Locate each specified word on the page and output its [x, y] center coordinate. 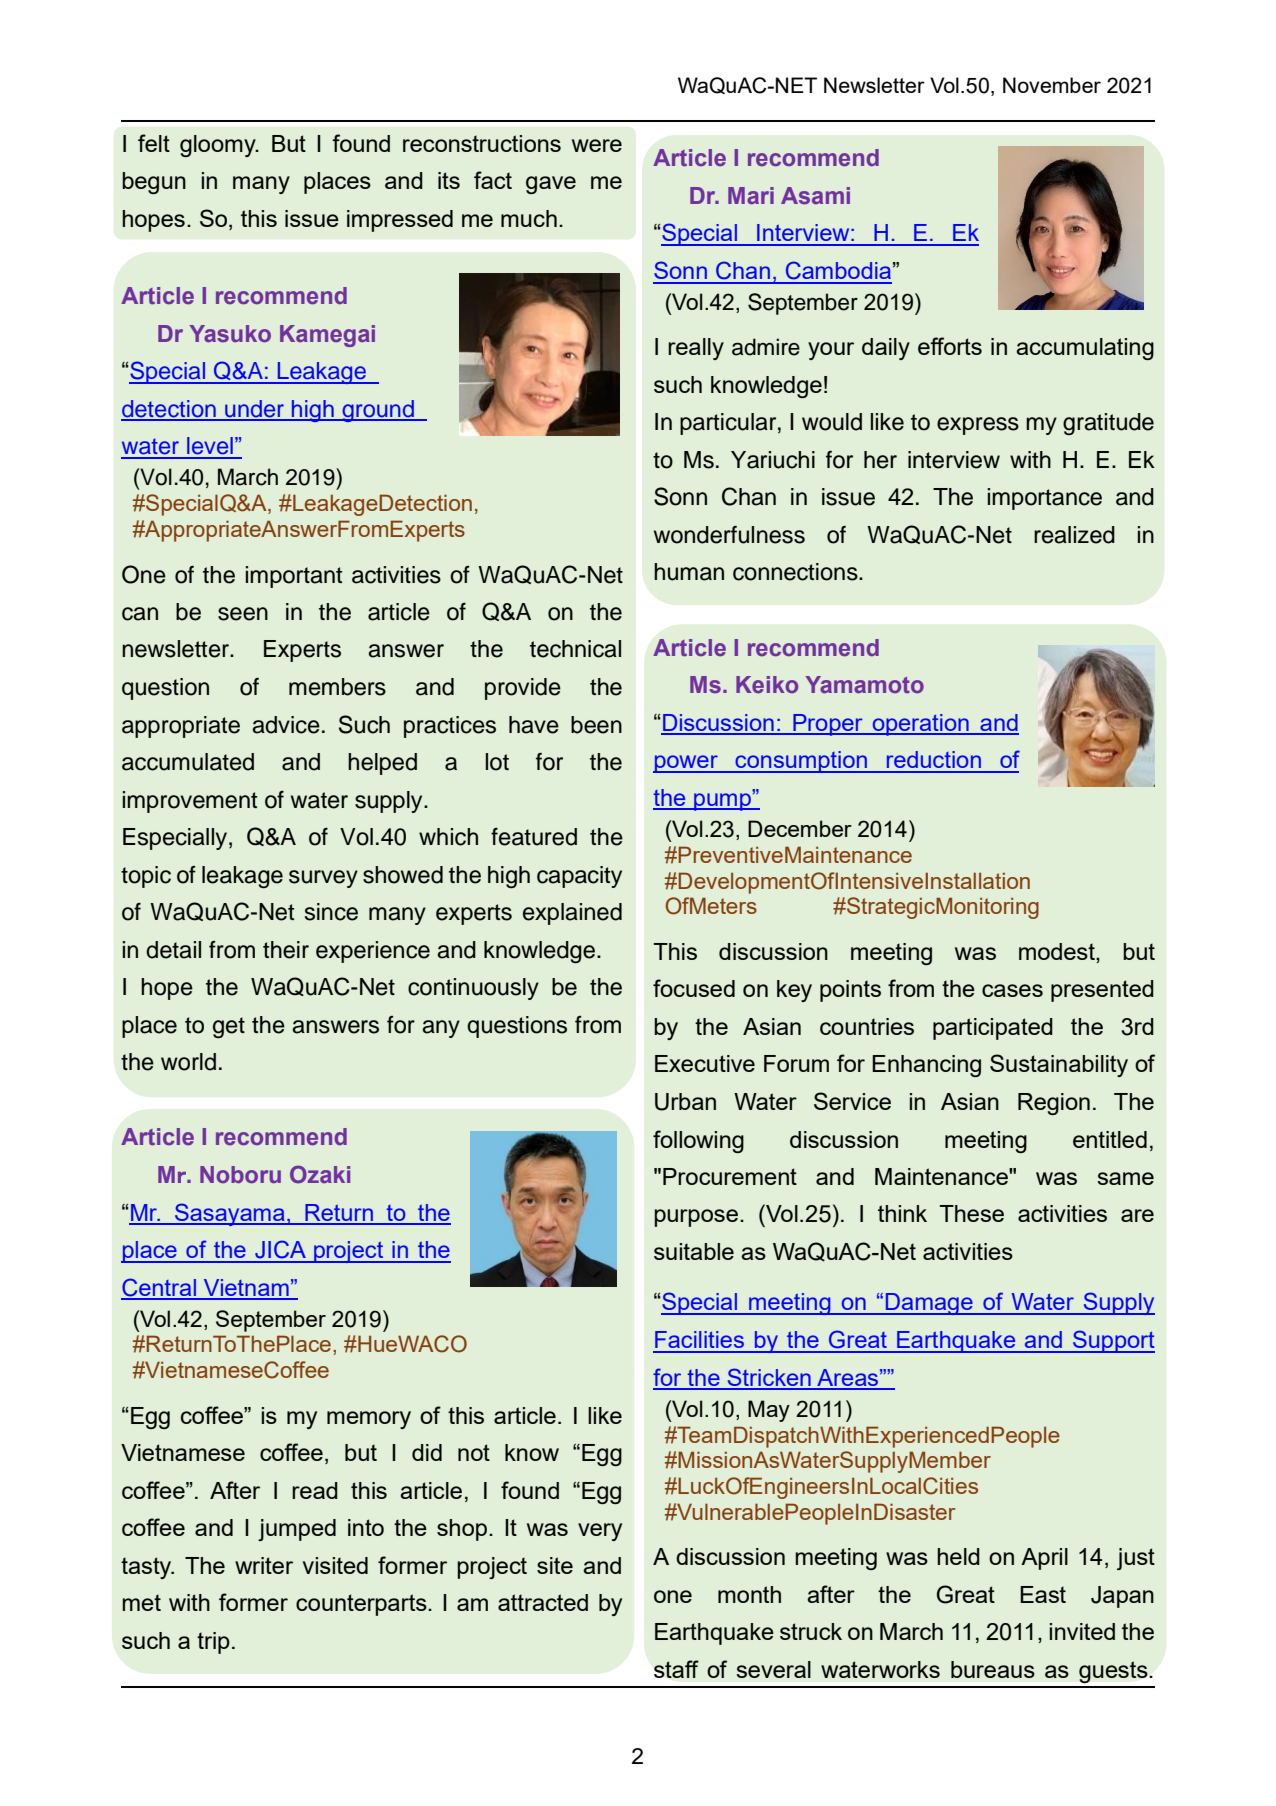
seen [243, 614]
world [188, 1062]
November [1052, 85]
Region [1054, 1104]
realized [1074, 535]
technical [575, 649]
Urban [685, 1102]
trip [213, 1643]
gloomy [219, 146]
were [597, 145]
